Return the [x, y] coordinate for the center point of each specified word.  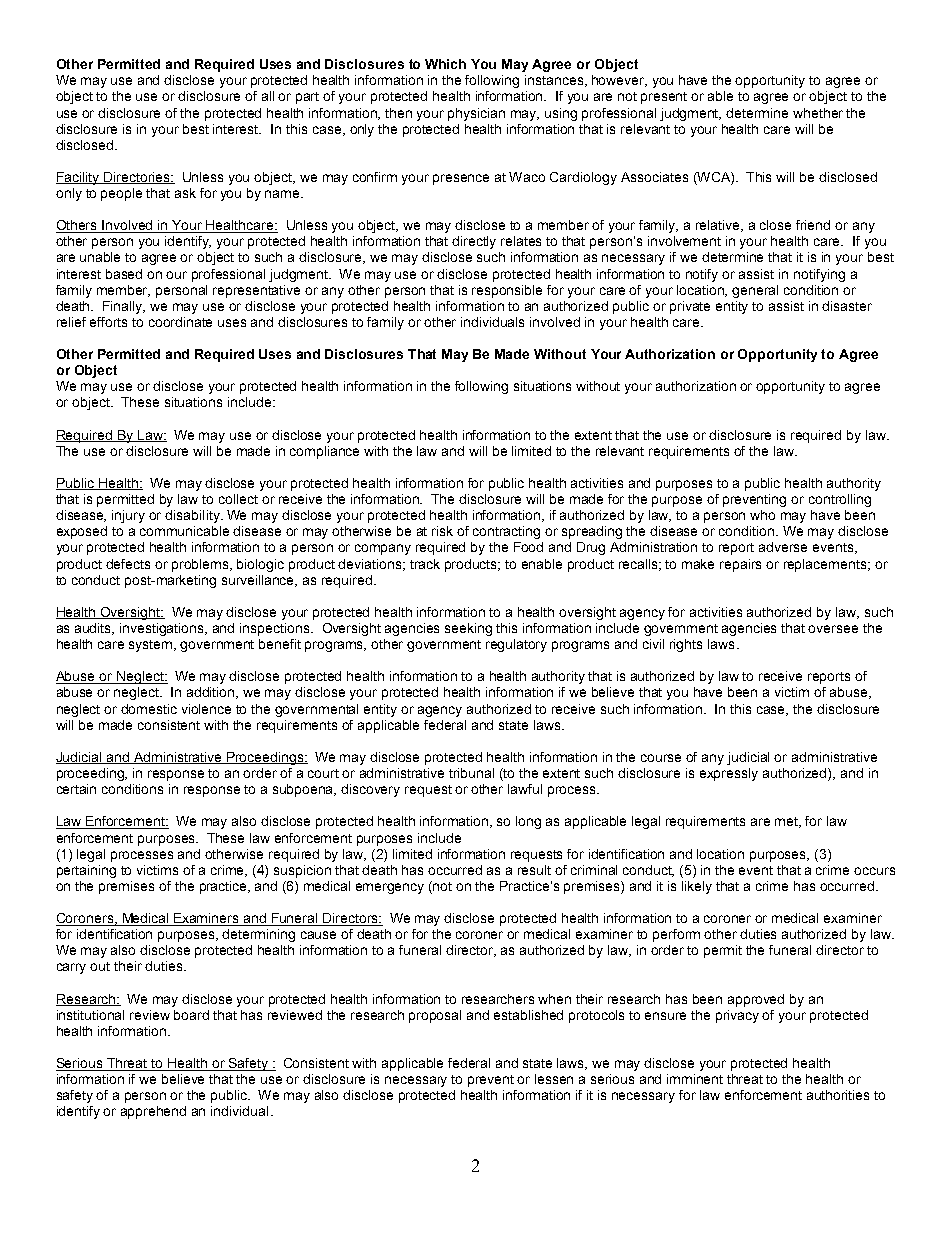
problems [202, 565]
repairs [740, 565]
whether [818, 113]
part [307, 98]
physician [476, 114]
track [425, 564]
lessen [554, 1079]
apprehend [153, 1112]
